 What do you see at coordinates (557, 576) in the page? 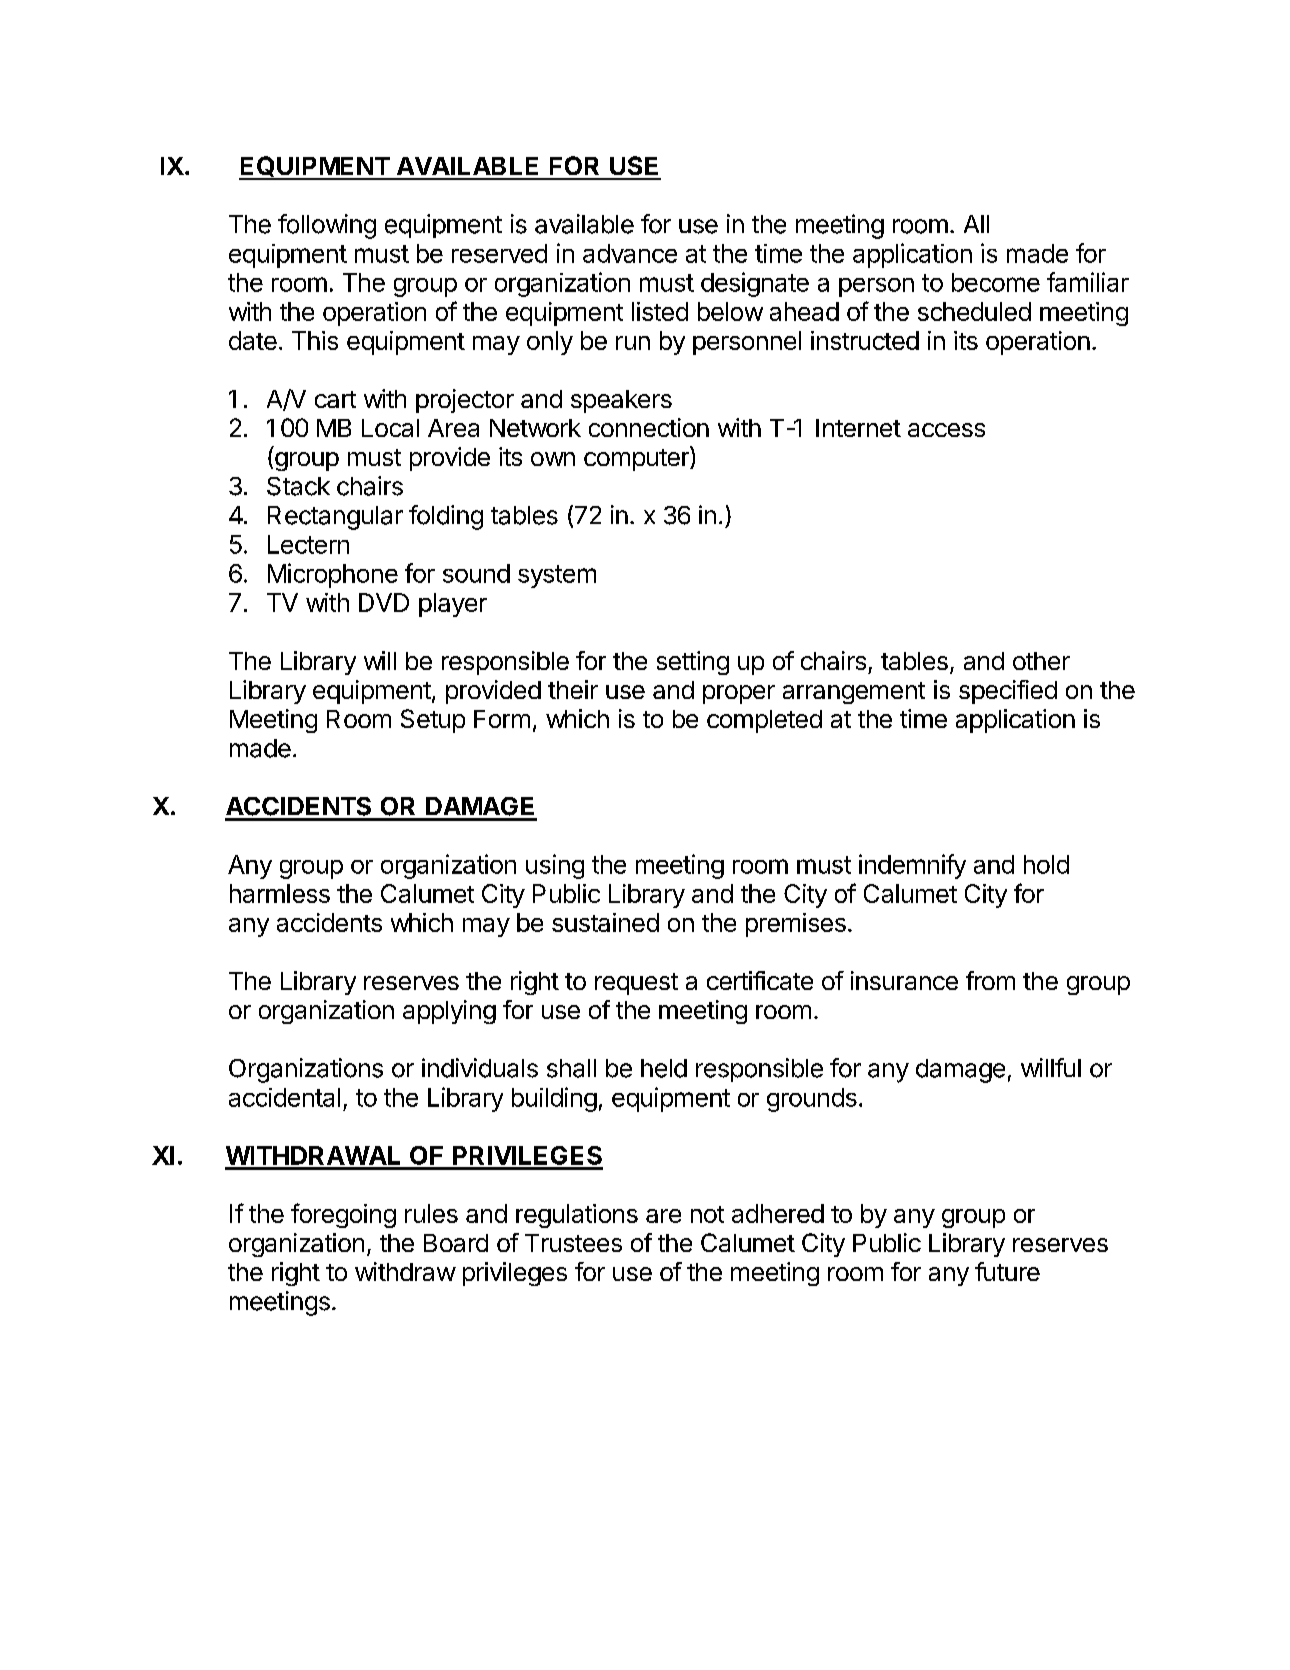
I see `system` at bounding box center [557, 576].
